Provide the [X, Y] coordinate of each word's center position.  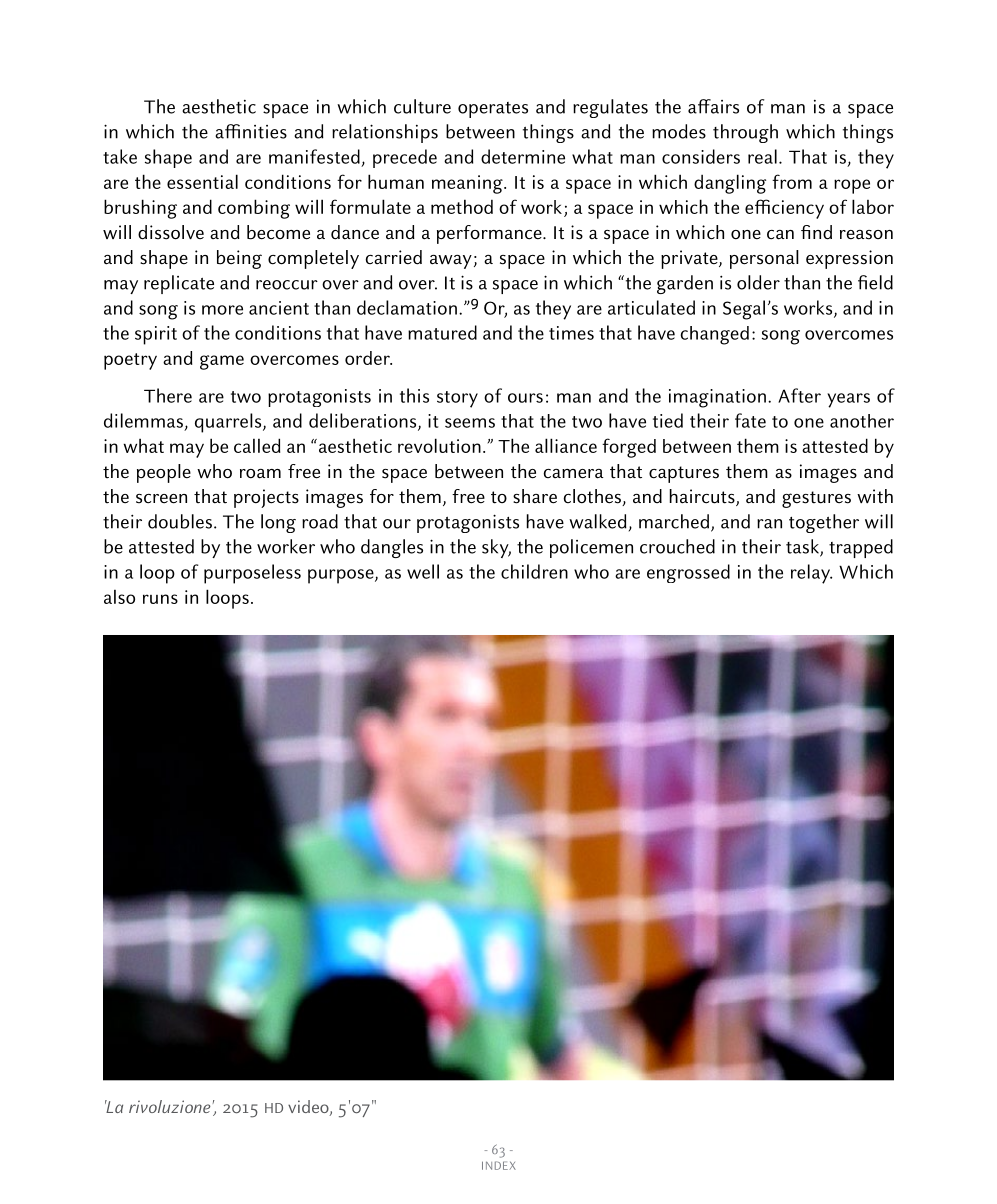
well [423, 571]
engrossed [688, 573]
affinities [251, 131]
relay [811, 574]
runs [160, 599]
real [762, 156]
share [535, 496]
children [534, 571]
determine [523, 156]
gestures [816, 499]
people [164, 473]
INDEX [499, 1165]
